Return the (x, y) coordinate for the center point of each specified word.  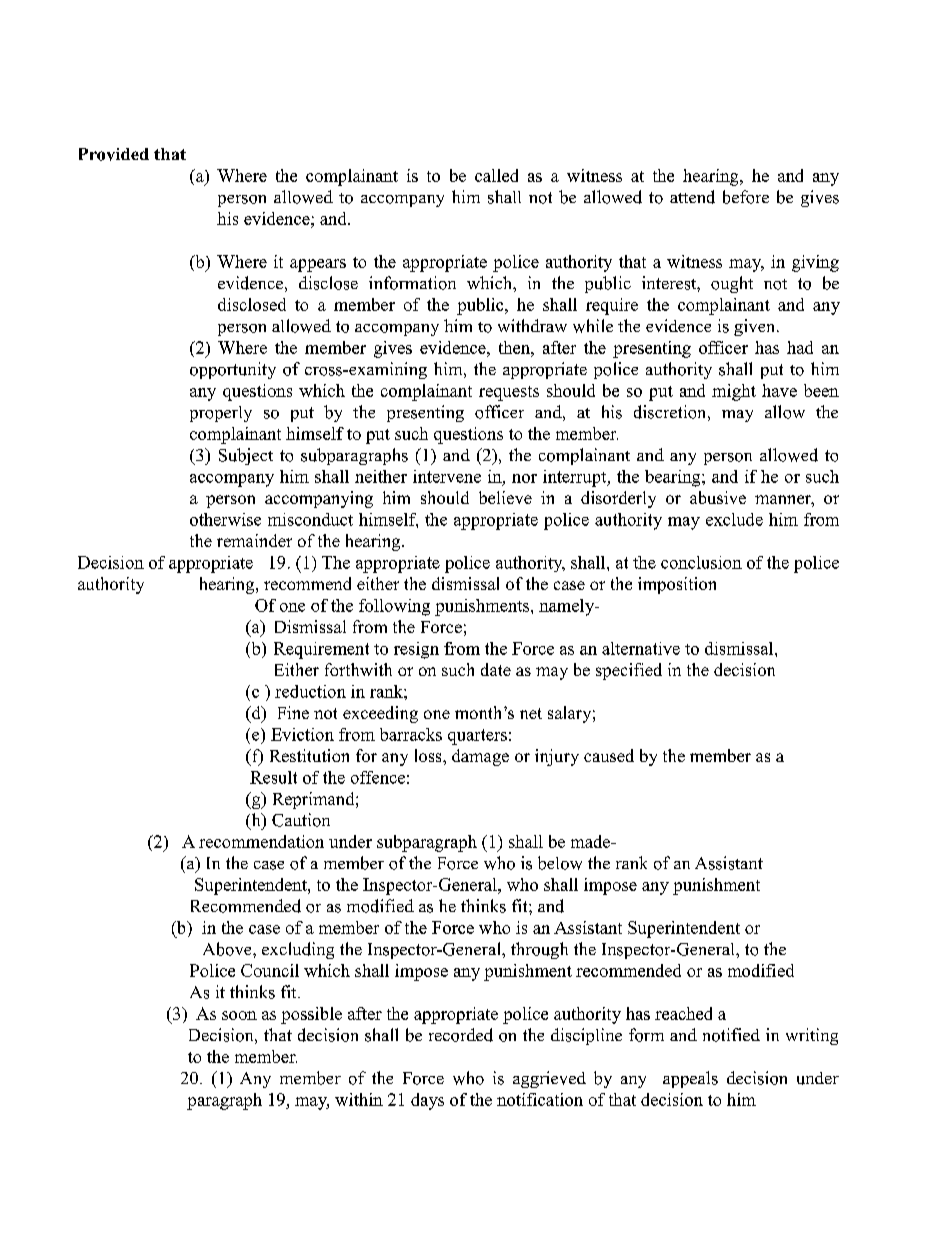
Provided (114, 154)
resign (416, 650)
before (746, 197)
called (496, 175)
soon (239, 1015)
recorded (461, 1035)
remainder (254, 540)
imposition (677, 585)
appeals (690, 1079)
